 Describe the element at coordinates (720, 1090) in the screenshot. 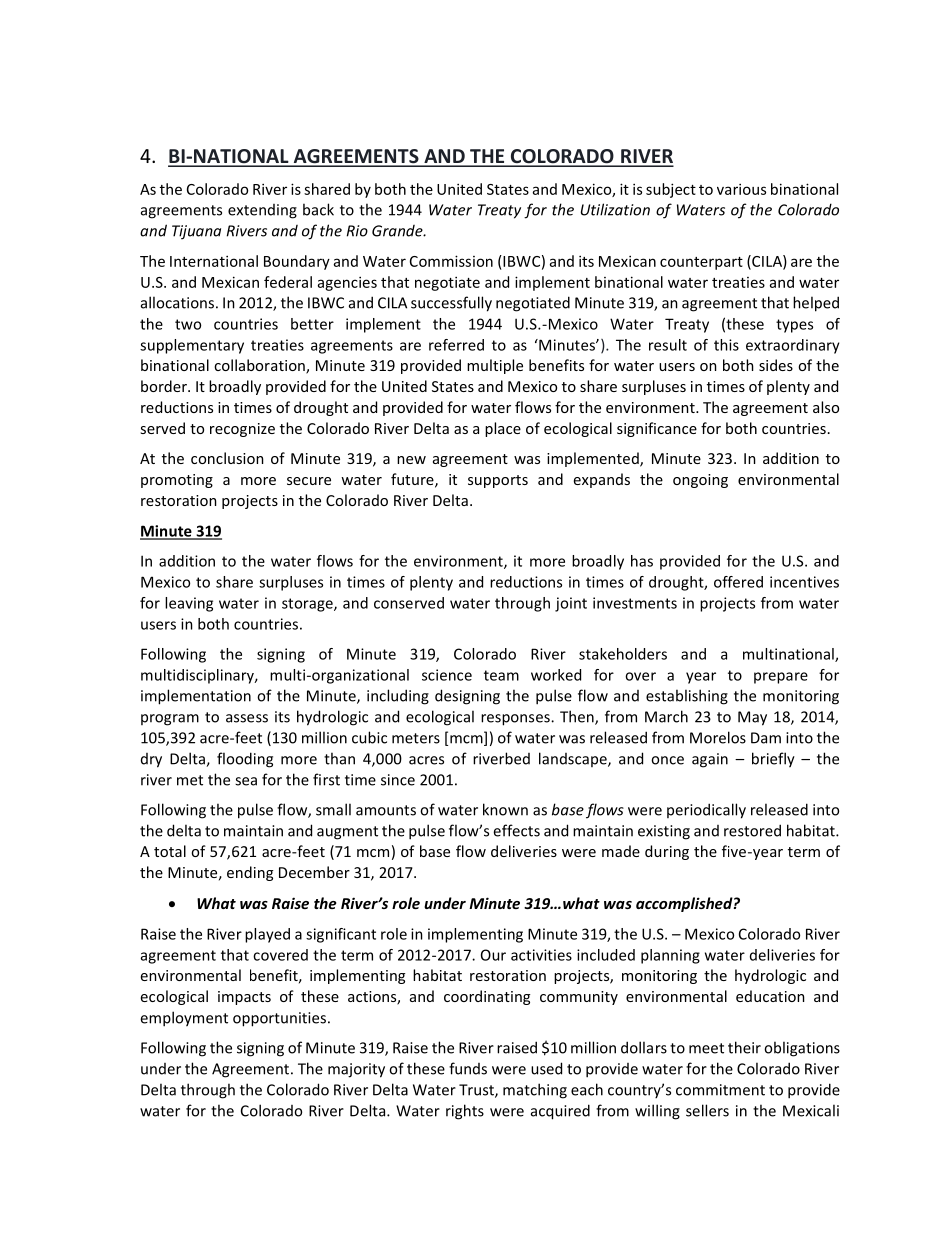

I see `commitment` at that location.
